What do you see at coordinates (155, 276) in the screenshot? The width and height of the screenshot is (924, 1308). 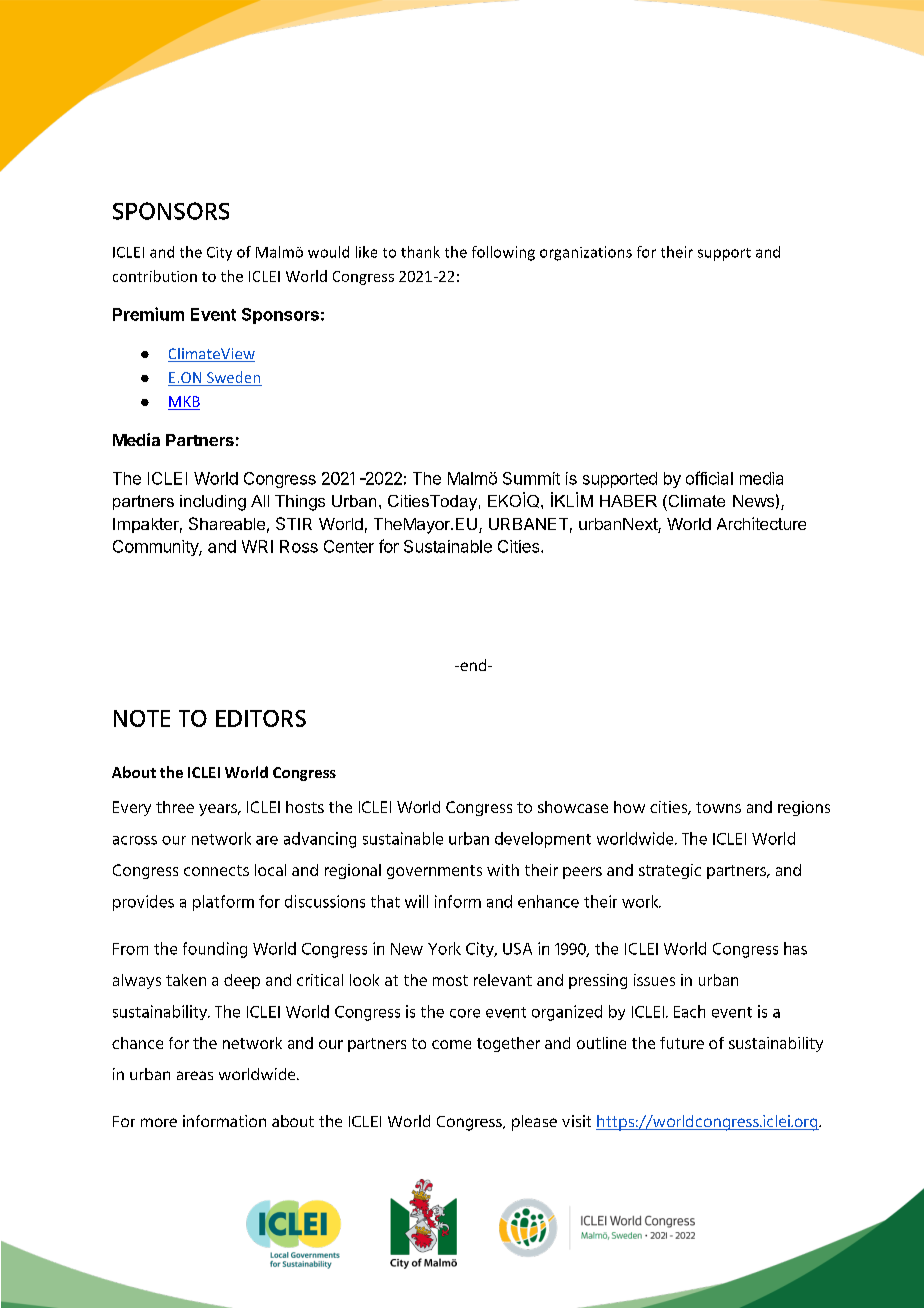 I see `contribution` at bounding box center [155, 276].
